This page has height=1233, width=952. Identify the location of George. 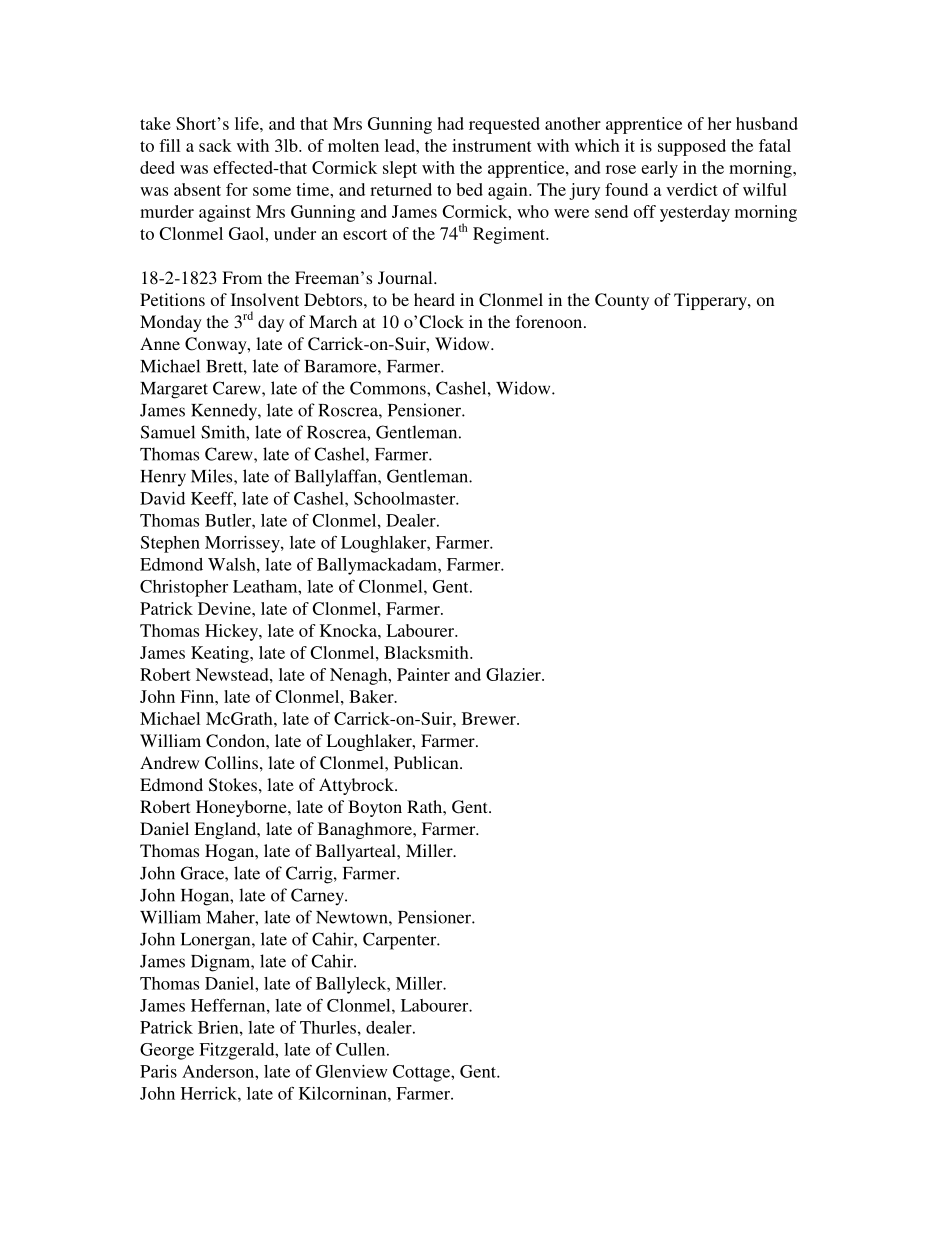
(167, 1051).
